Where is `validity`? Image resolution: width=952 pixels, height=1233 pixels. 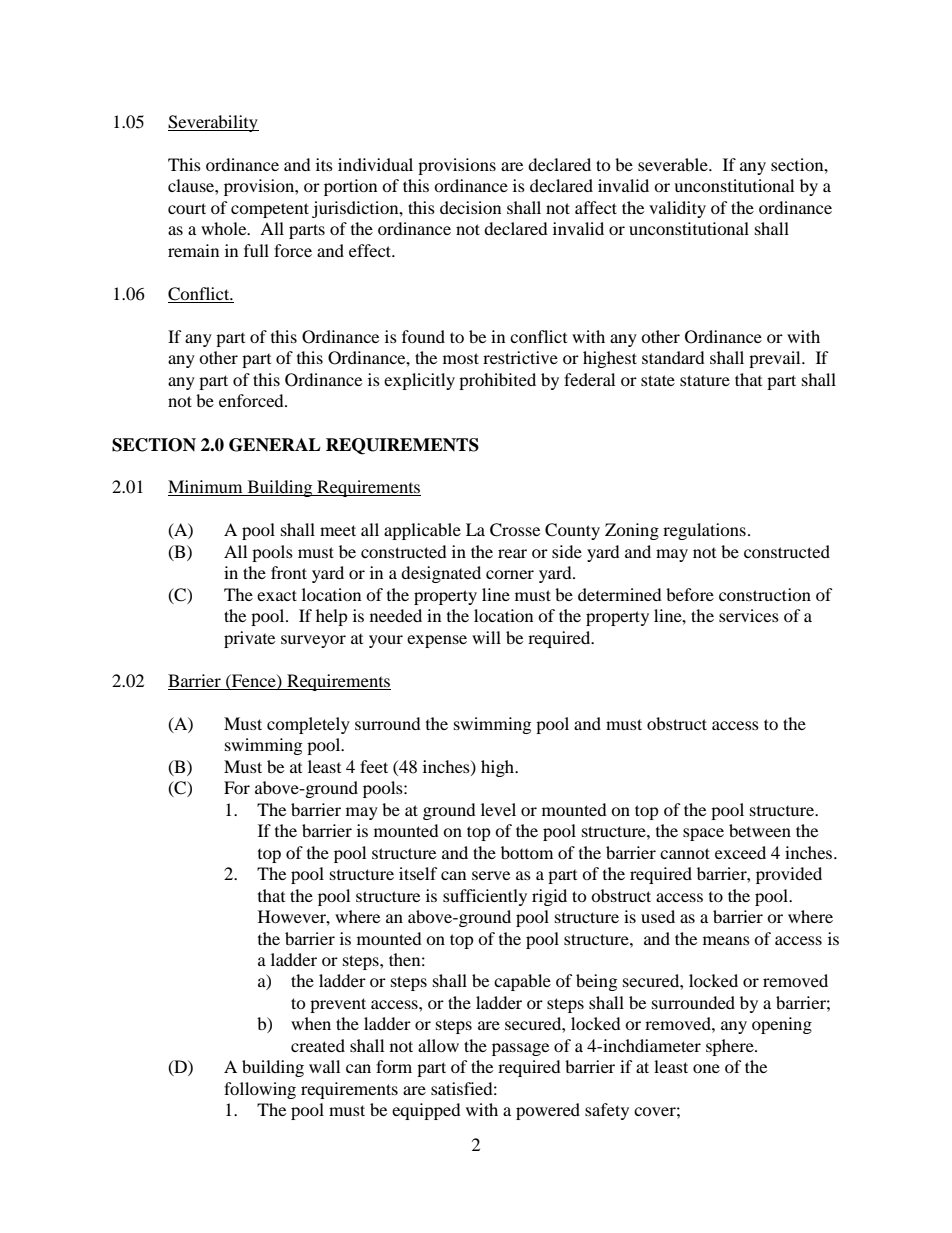 validity is located at coordinates (677, 209).
